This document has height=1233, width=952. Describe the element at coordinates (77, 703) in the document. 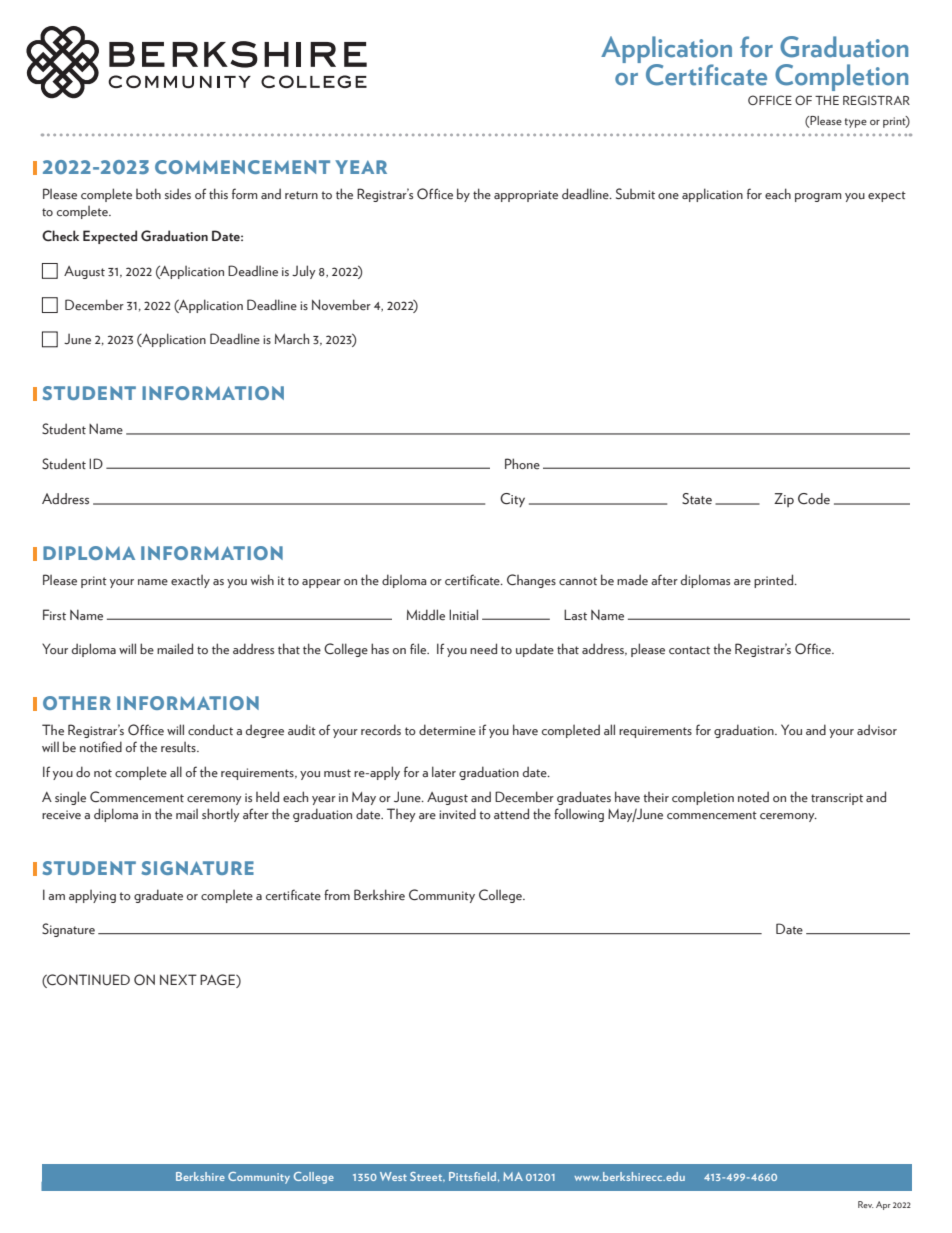

I see `OTHER` at that location.
